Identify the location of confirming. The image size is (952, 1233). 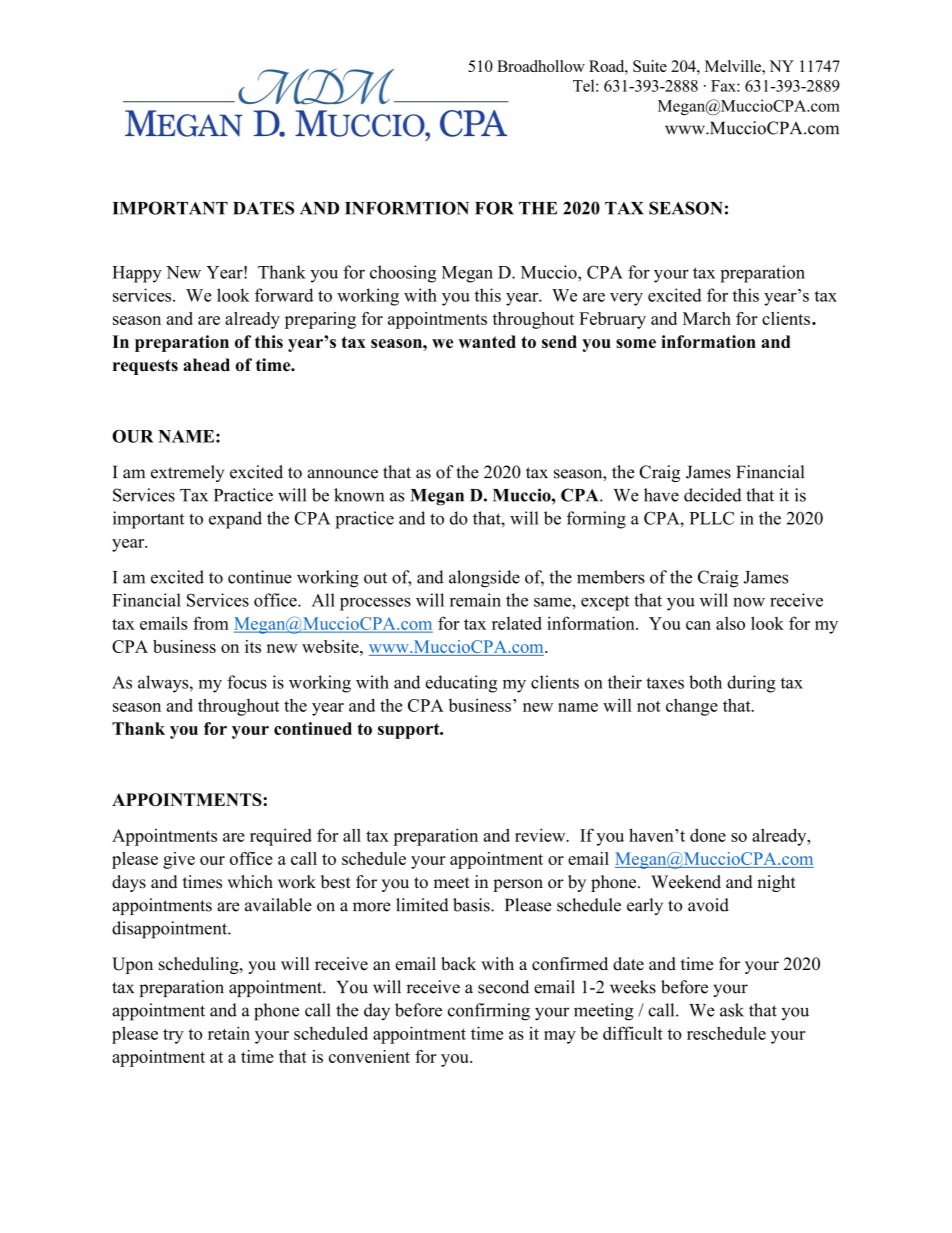
(489, 1012).
